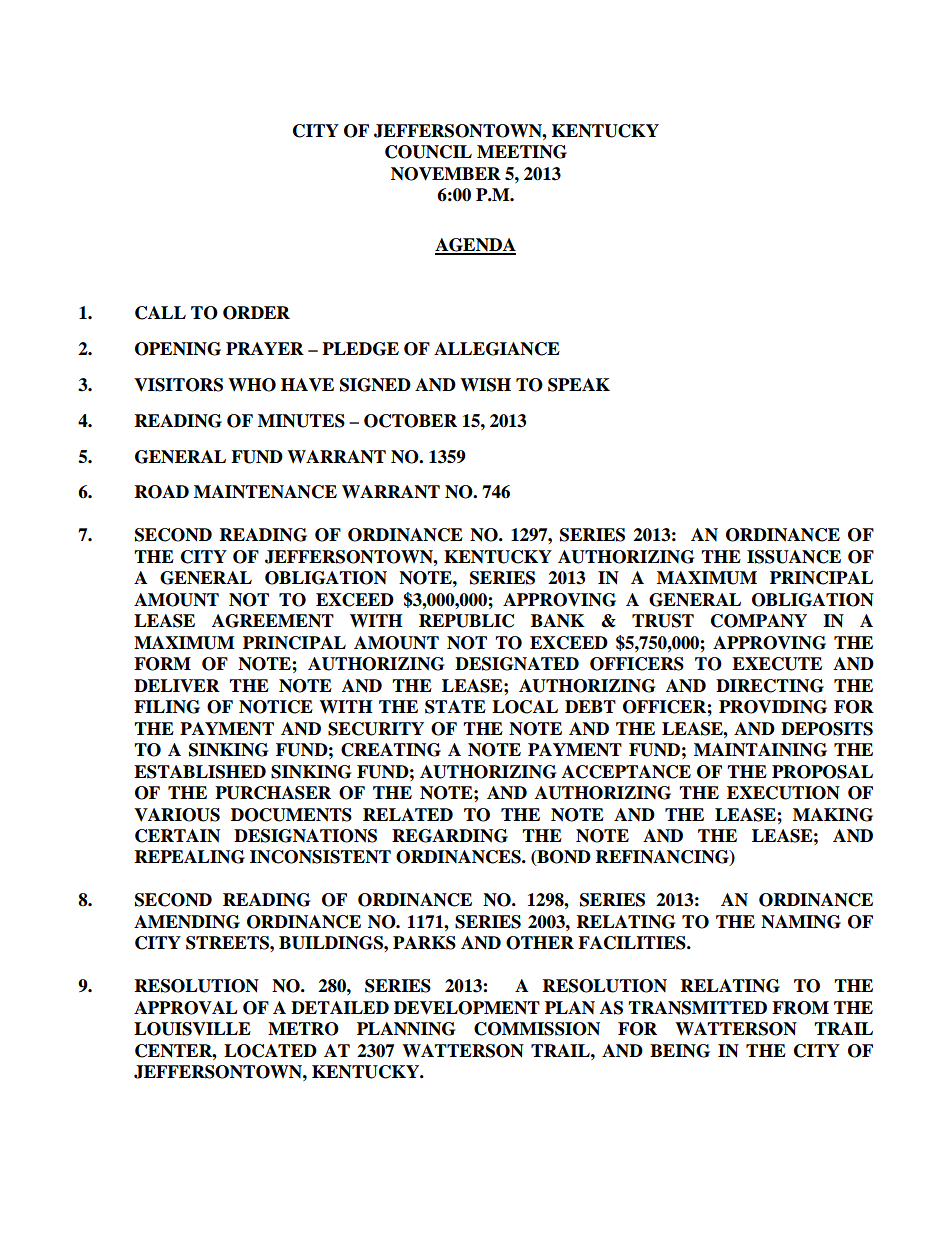 This screenshot has height=1233, width=952. Describe the element at coordinates (428, 152) in the screenshot. I see `COUNCIL` at that location.
